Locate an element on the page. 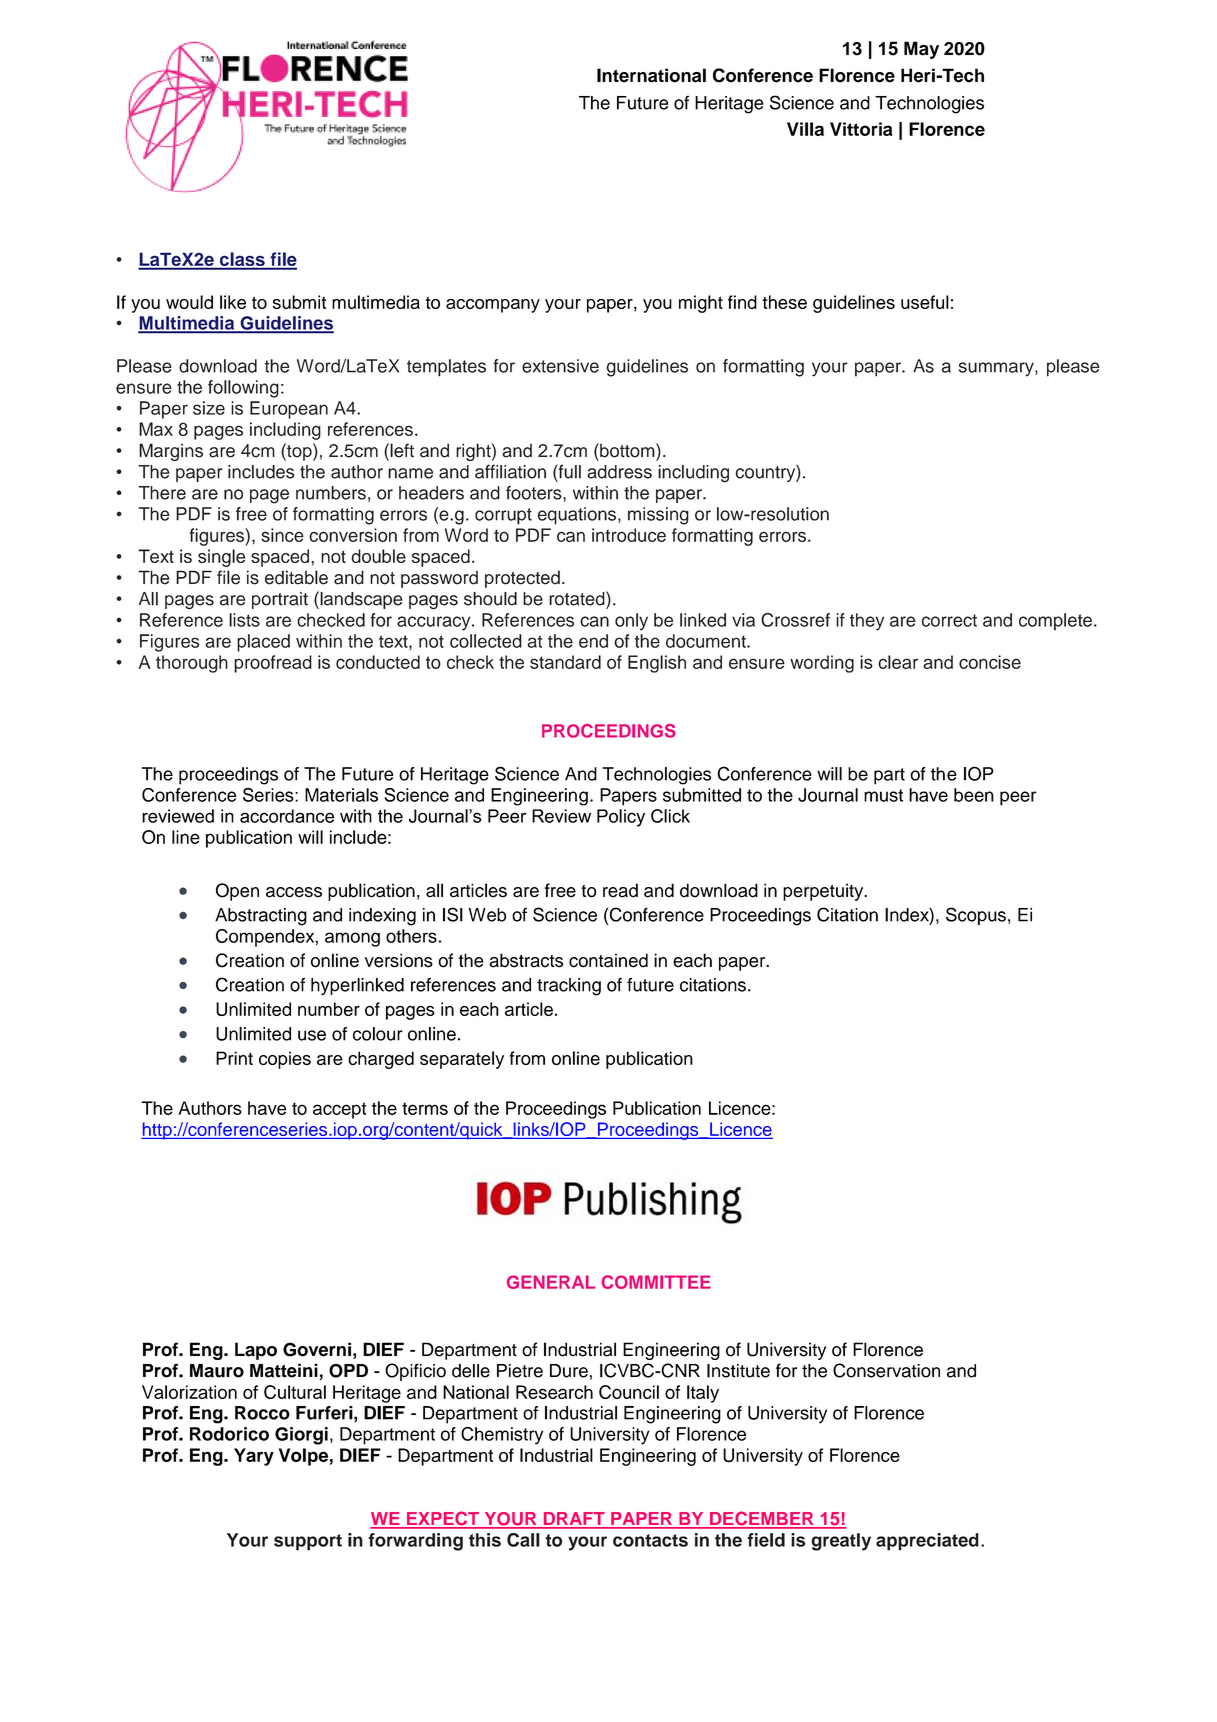  correct is located at coordinates (949, 620).
